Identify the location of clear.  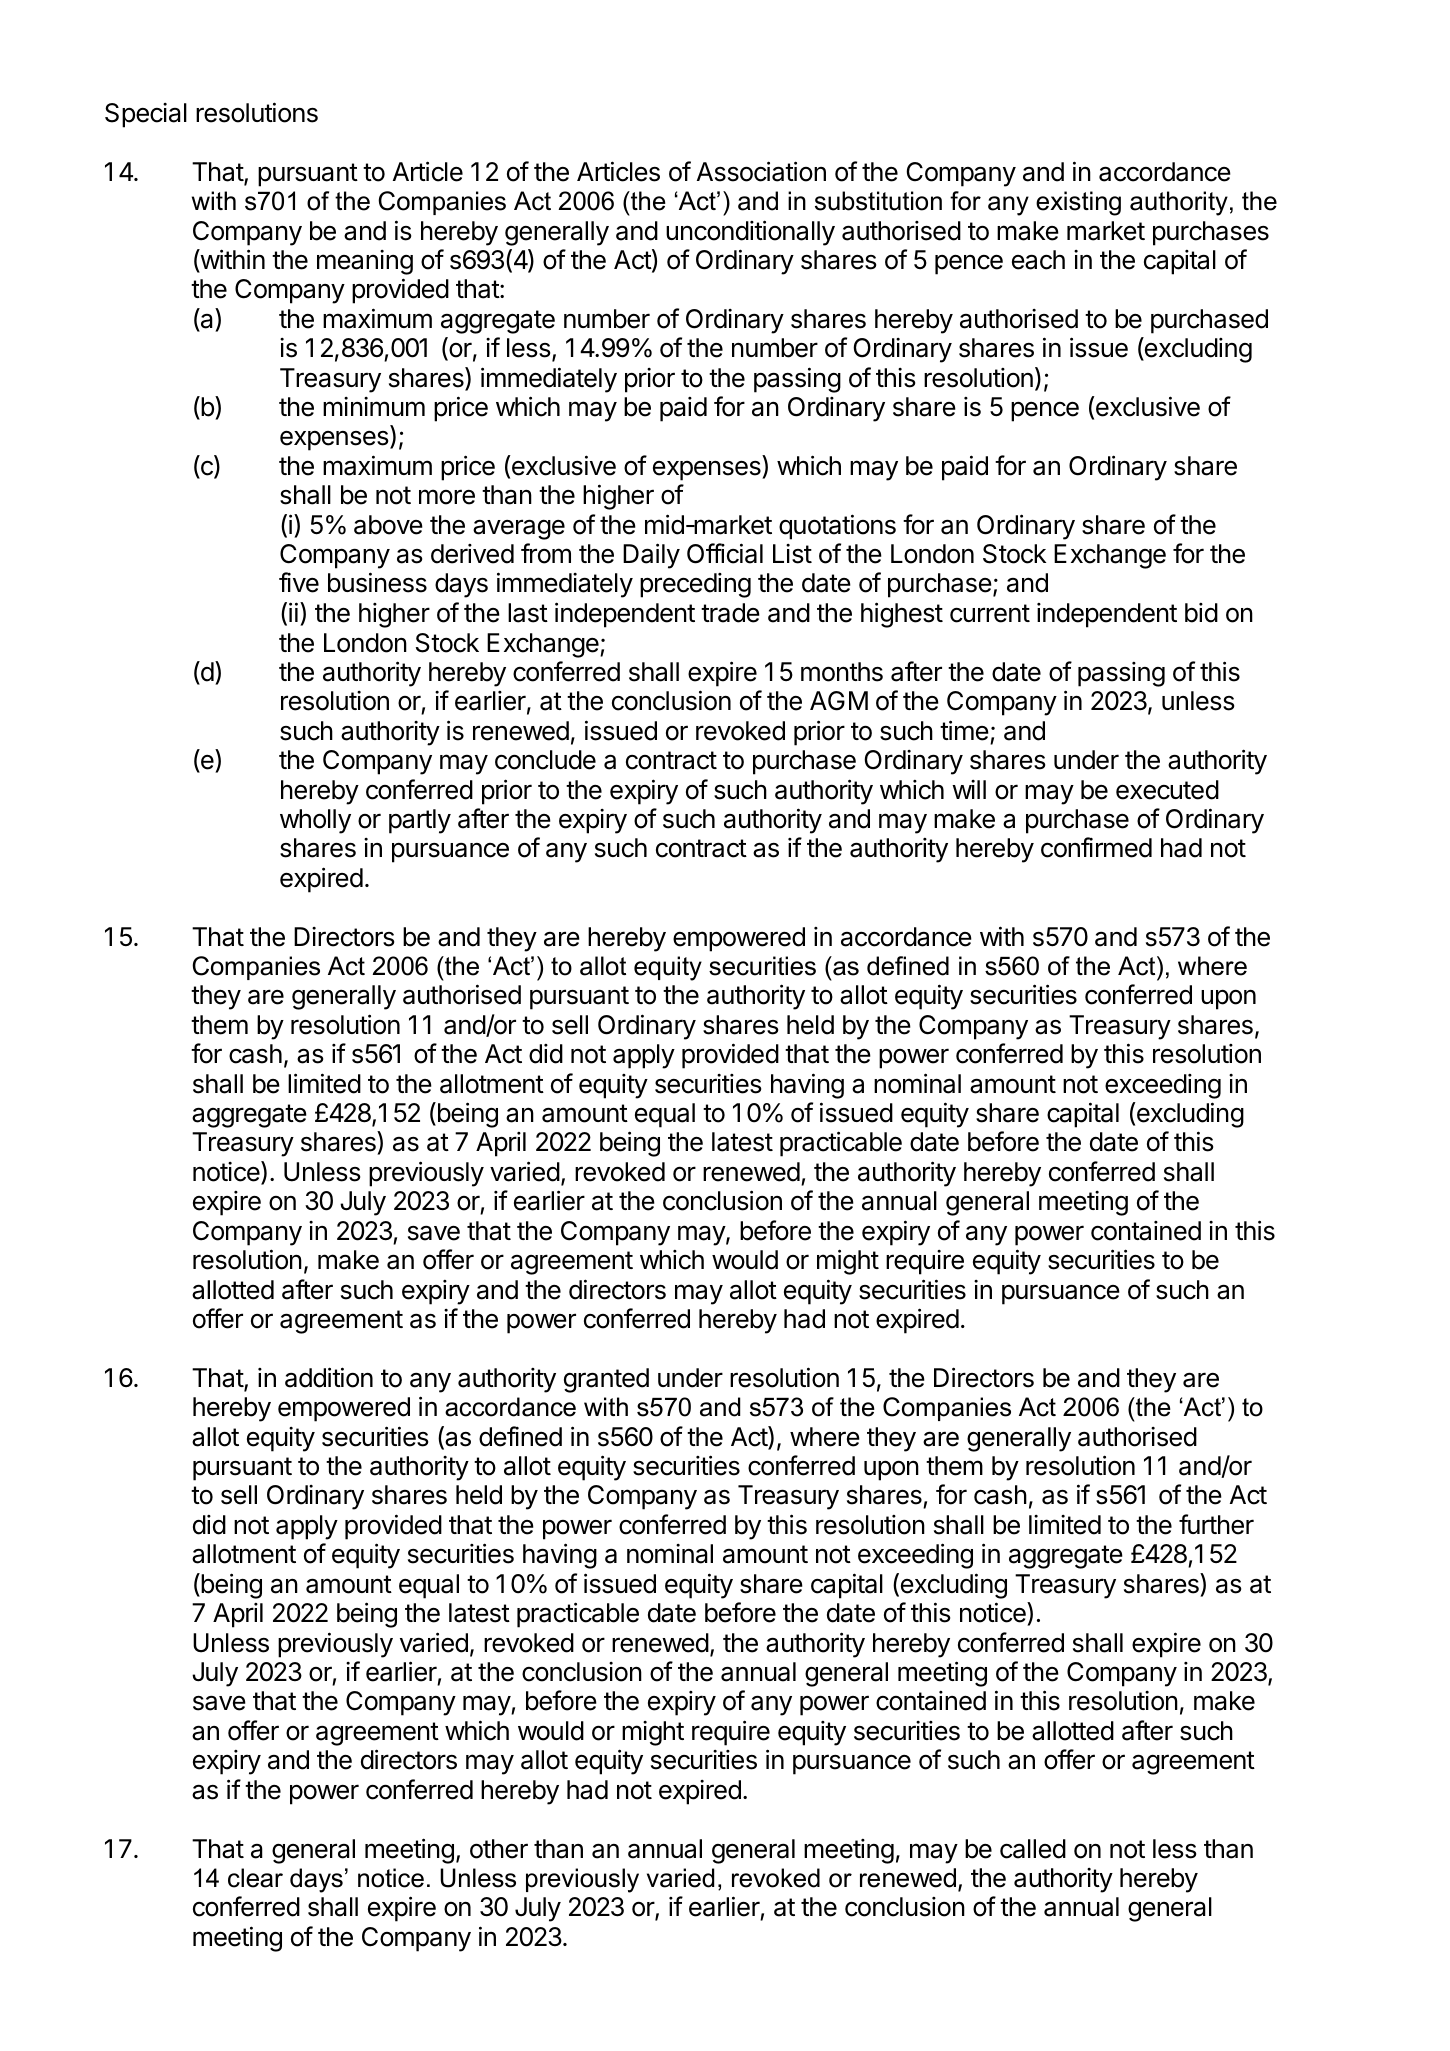
(255, 1878).
